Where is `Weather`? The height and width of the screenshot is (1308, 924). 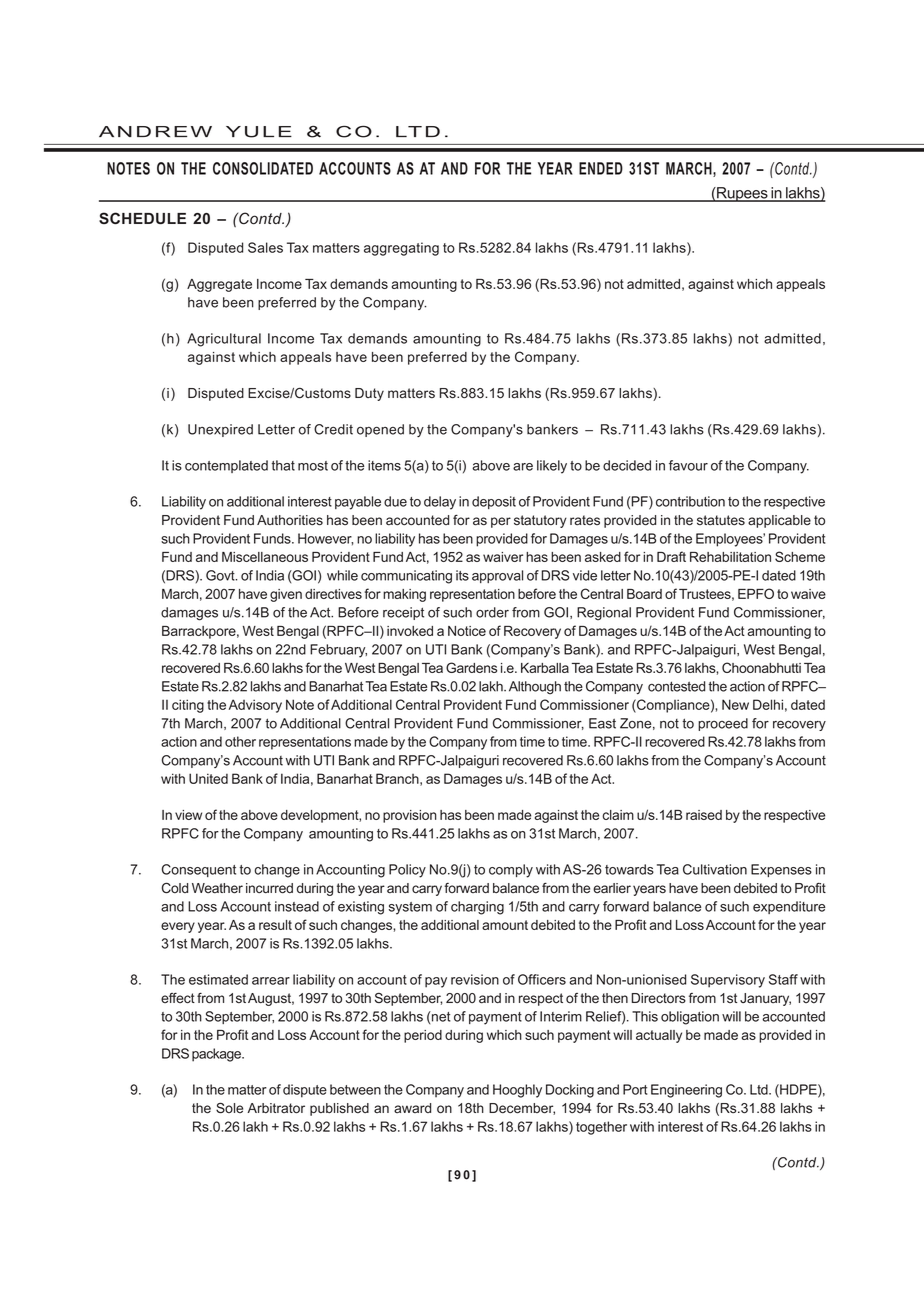 Weather is located at coordinates (217, 888).
